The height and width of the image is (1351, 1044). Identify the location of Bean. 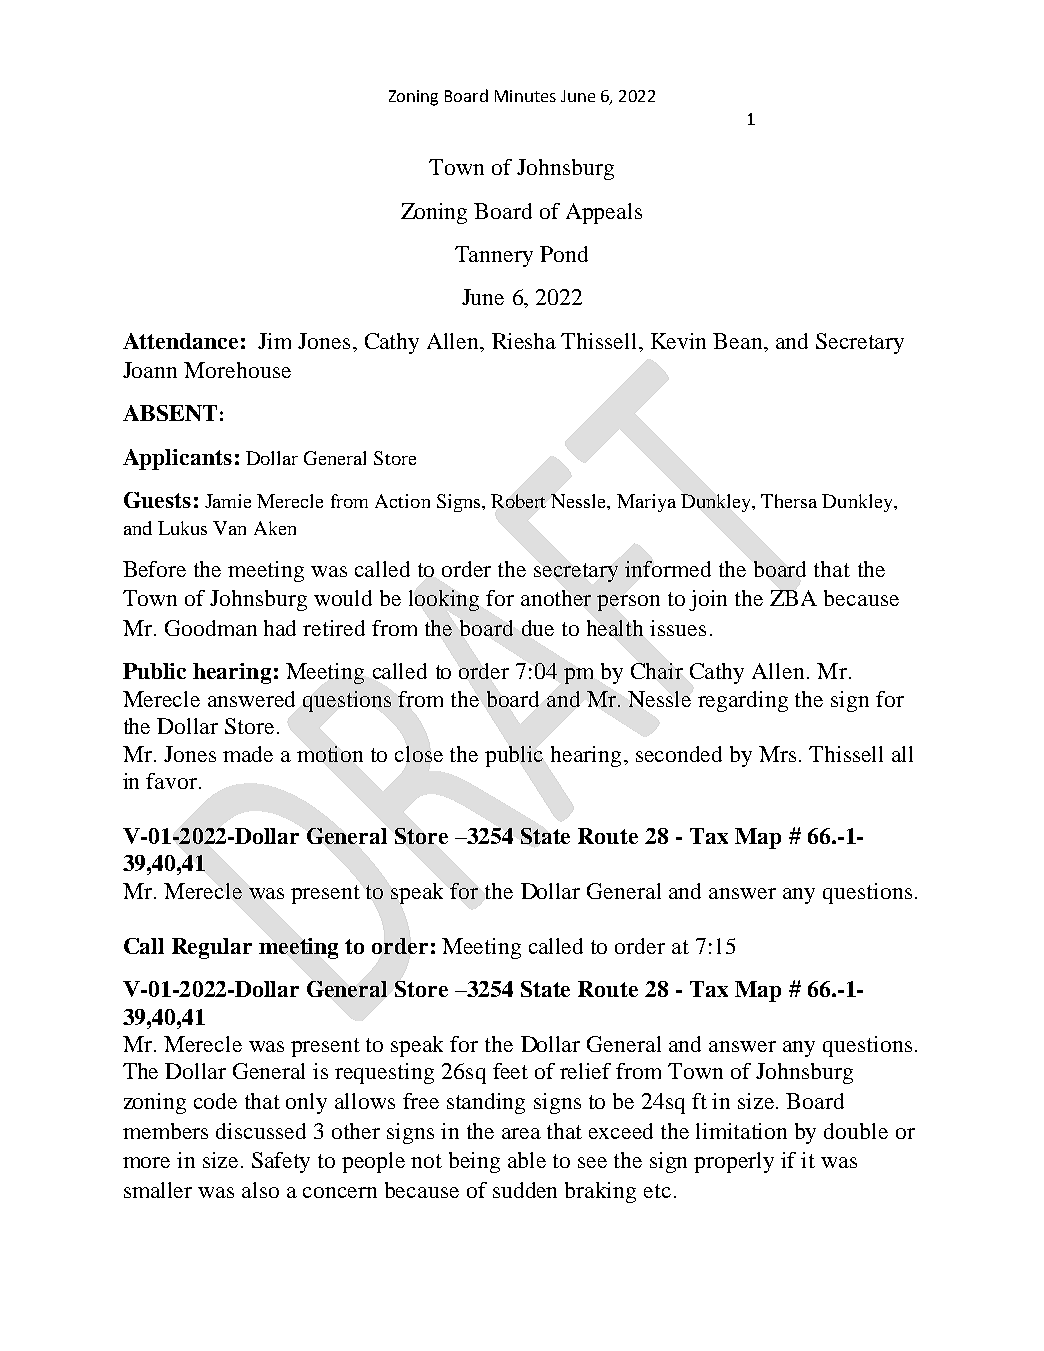
(739, 341).
